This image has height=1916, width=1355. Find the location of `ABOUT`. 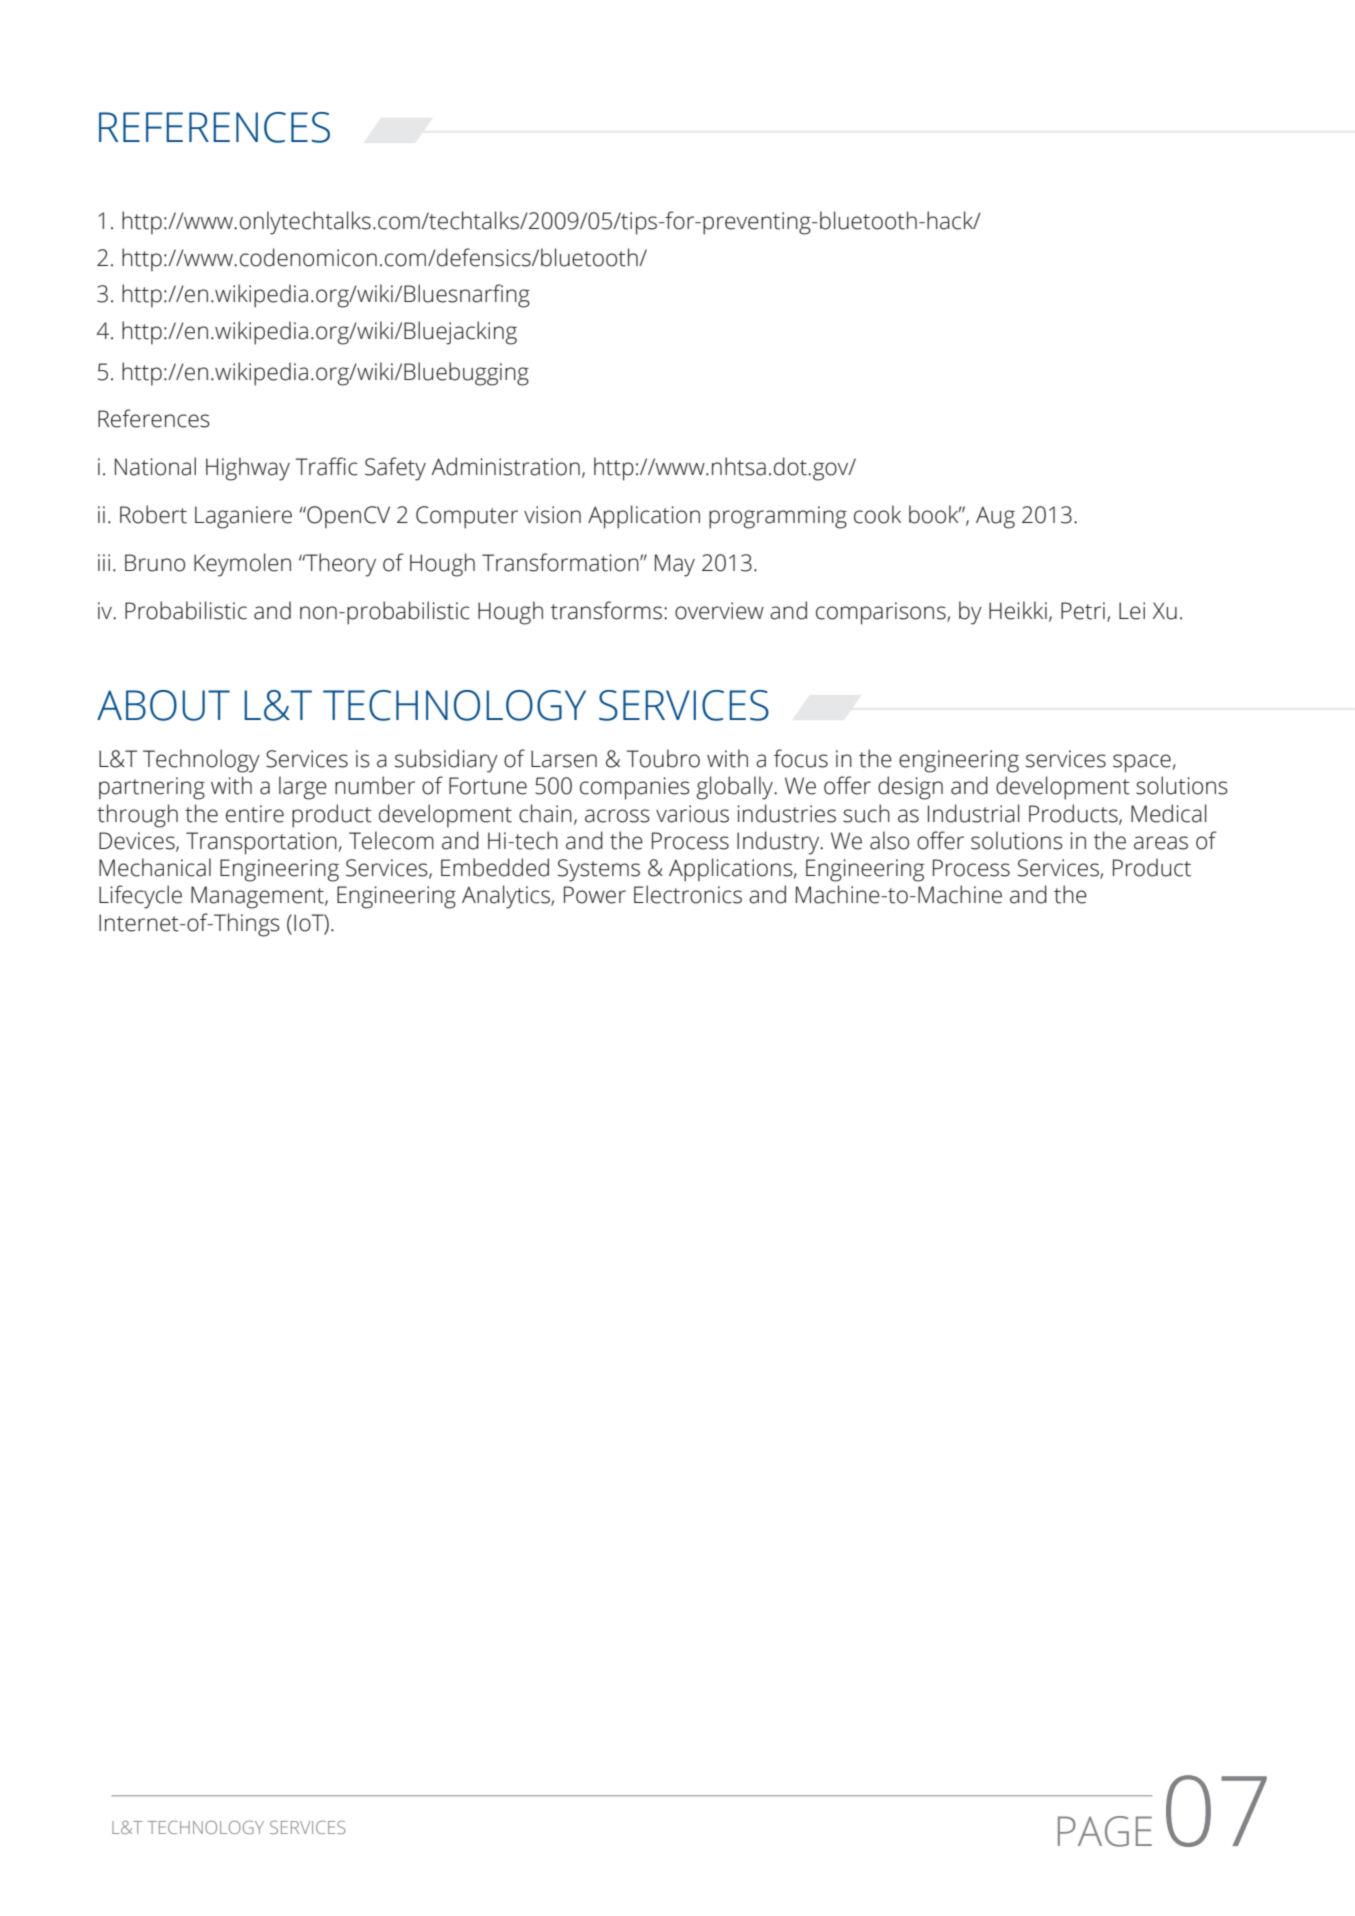

ABOUT is located at coordinates (163, 705).
